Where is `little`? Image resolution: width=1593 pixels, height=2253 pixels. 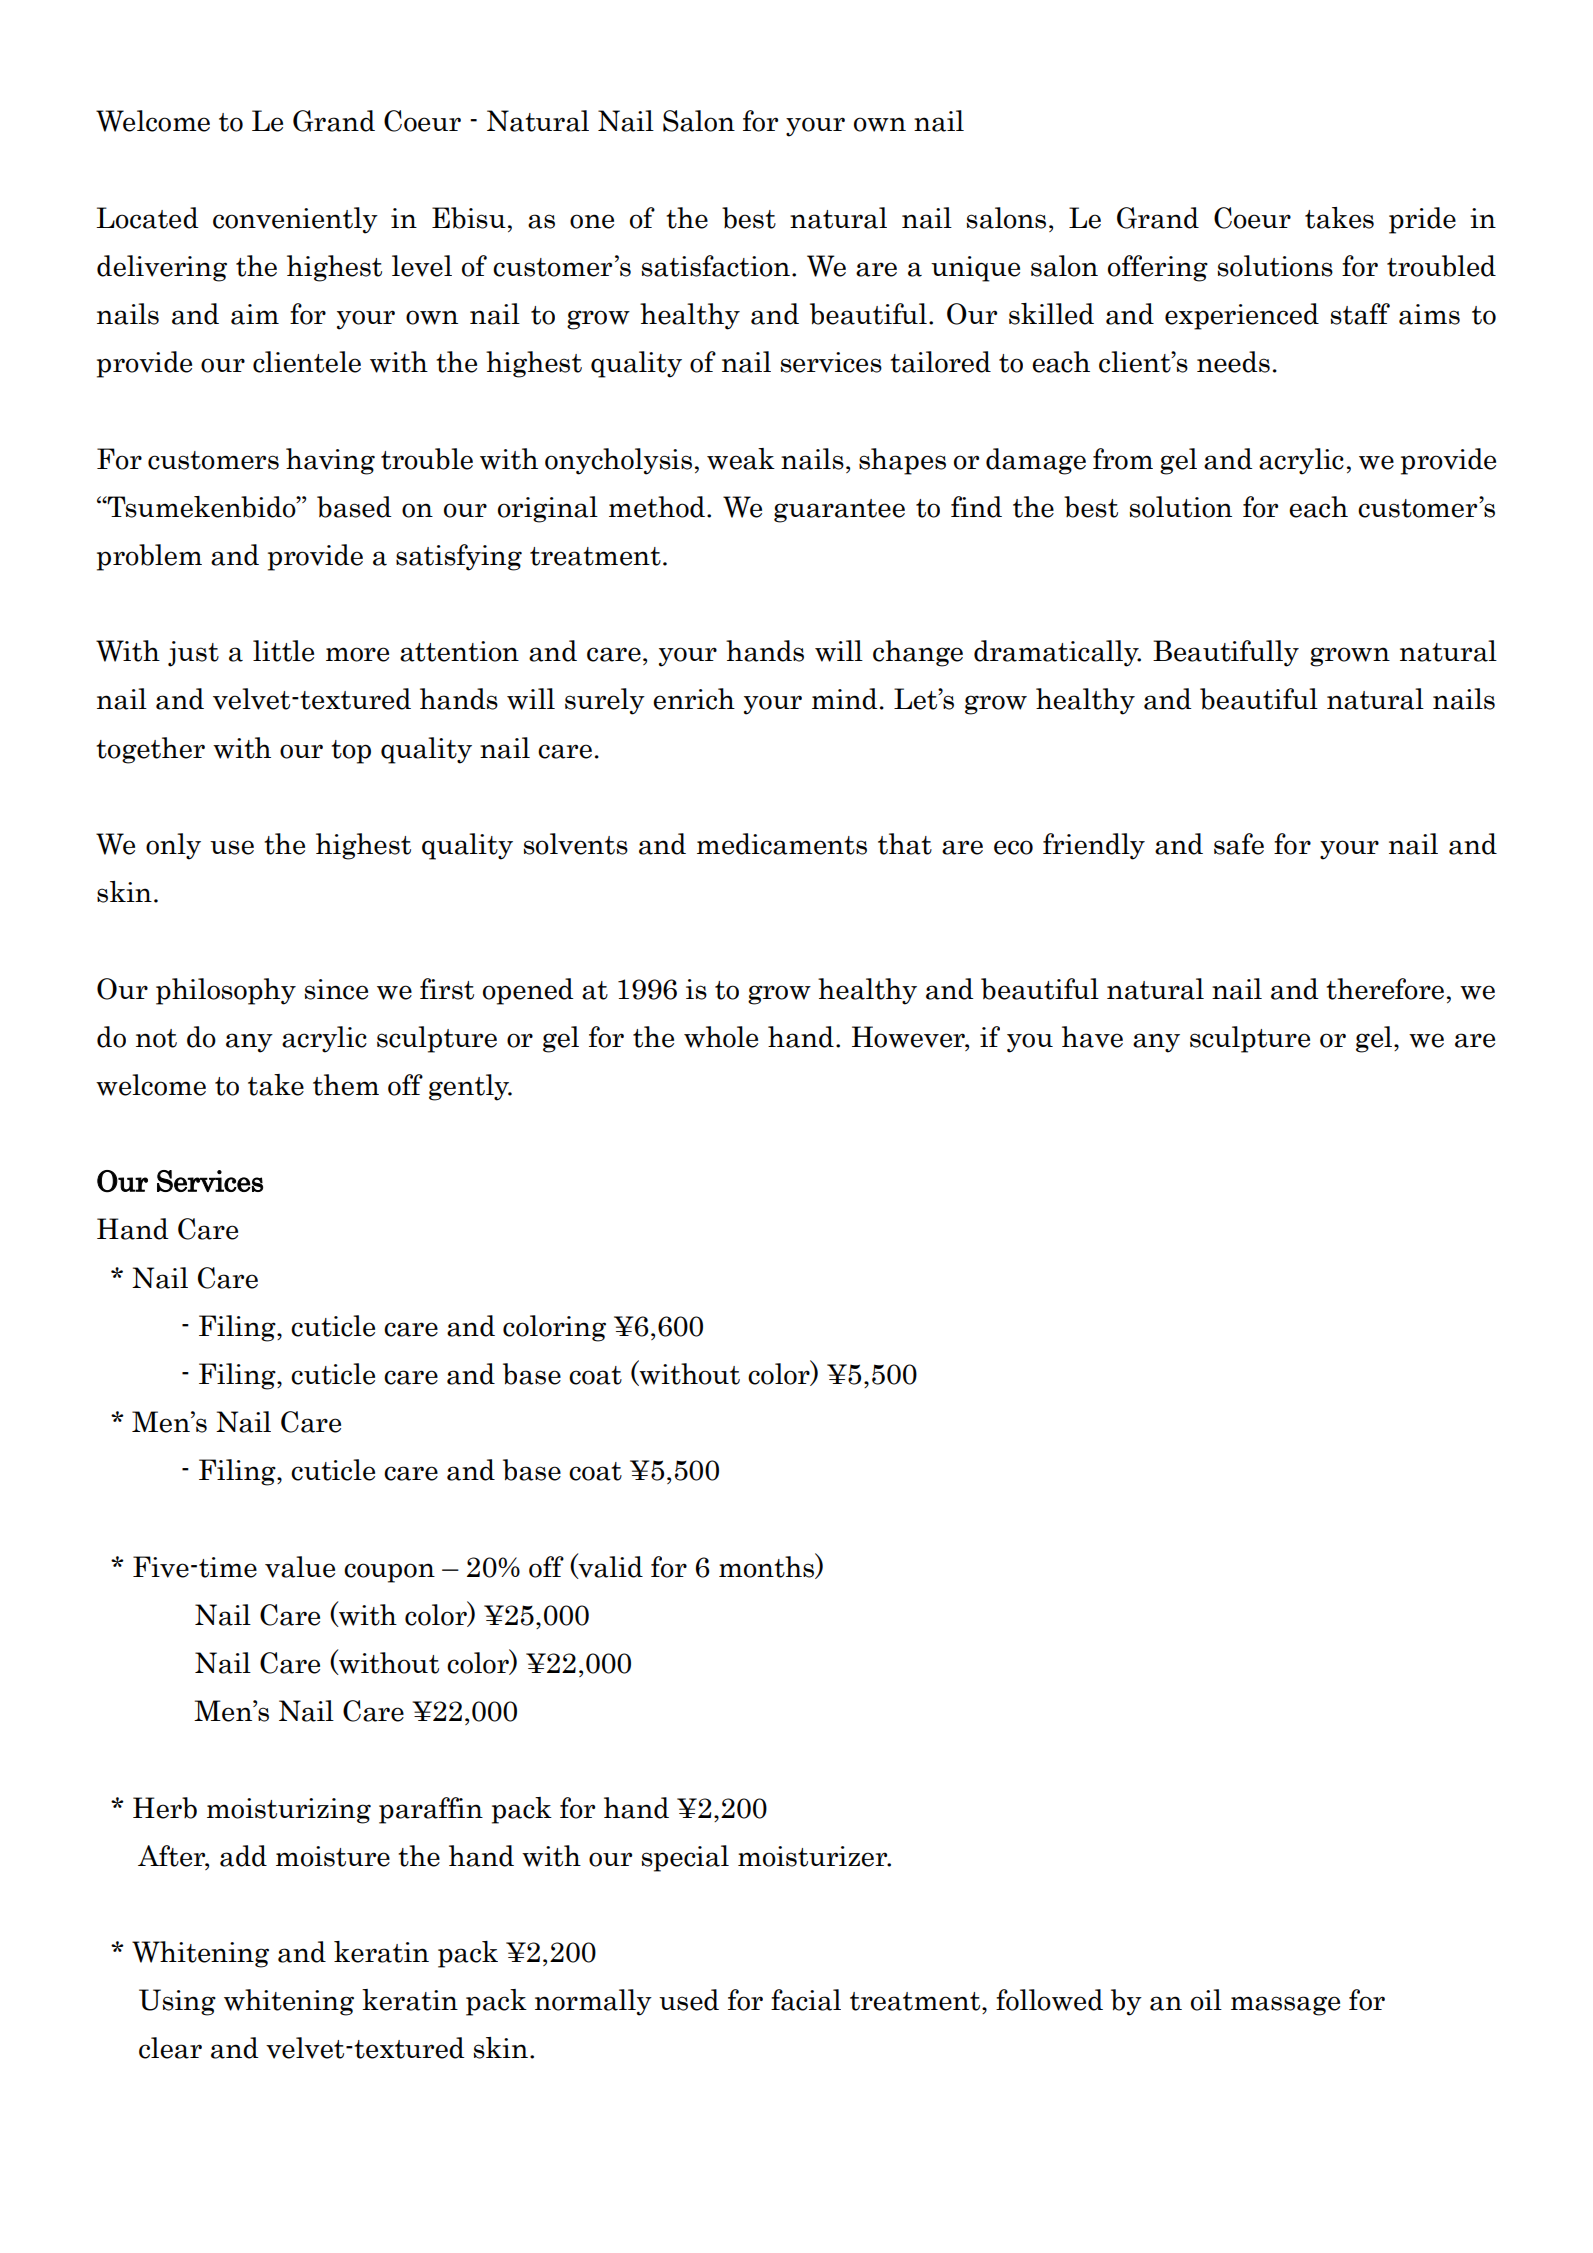 little is located at coordinates (283, 651).
